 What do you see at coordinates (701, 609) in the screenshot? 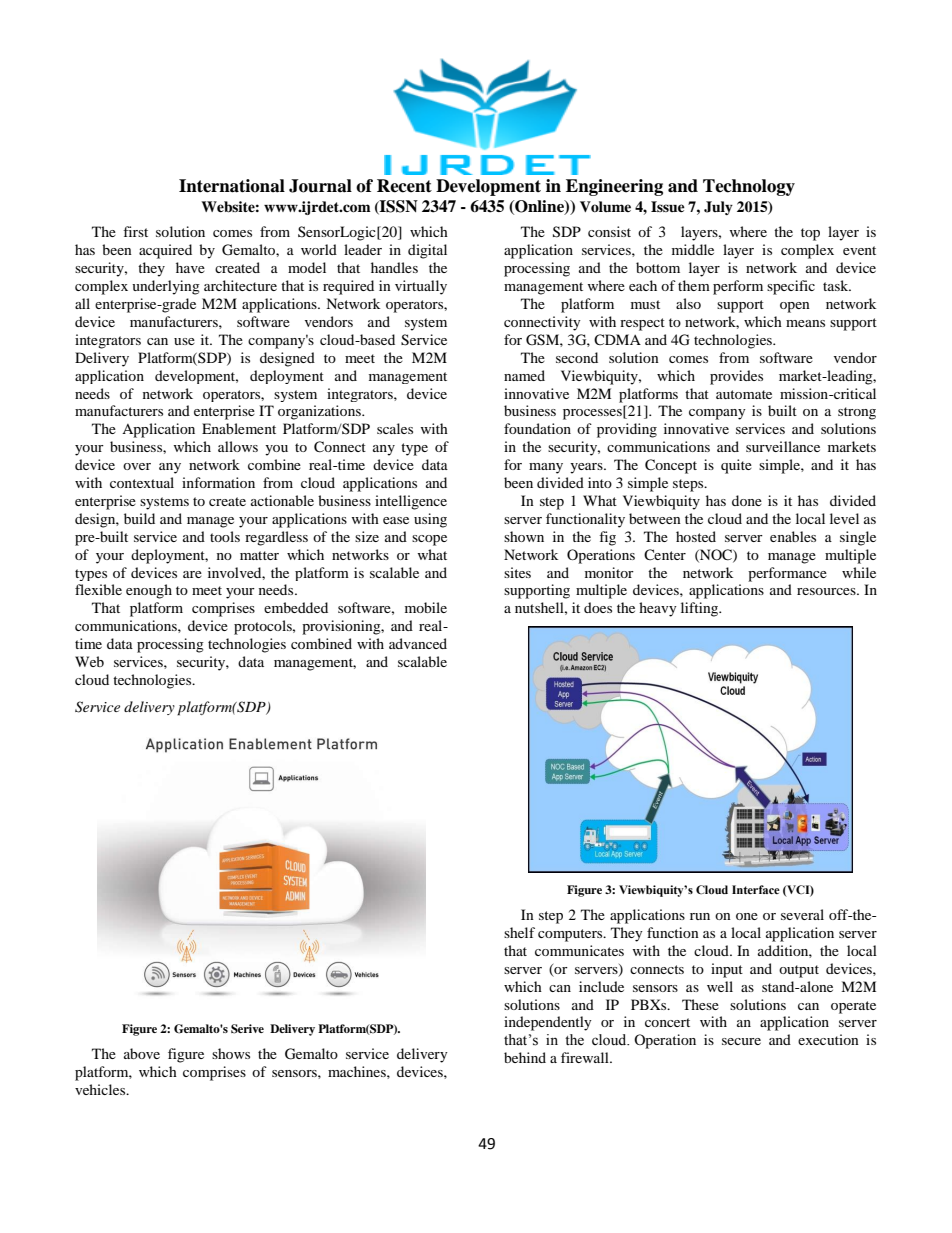
I see `lifting` at bounding box center [701, 609].
